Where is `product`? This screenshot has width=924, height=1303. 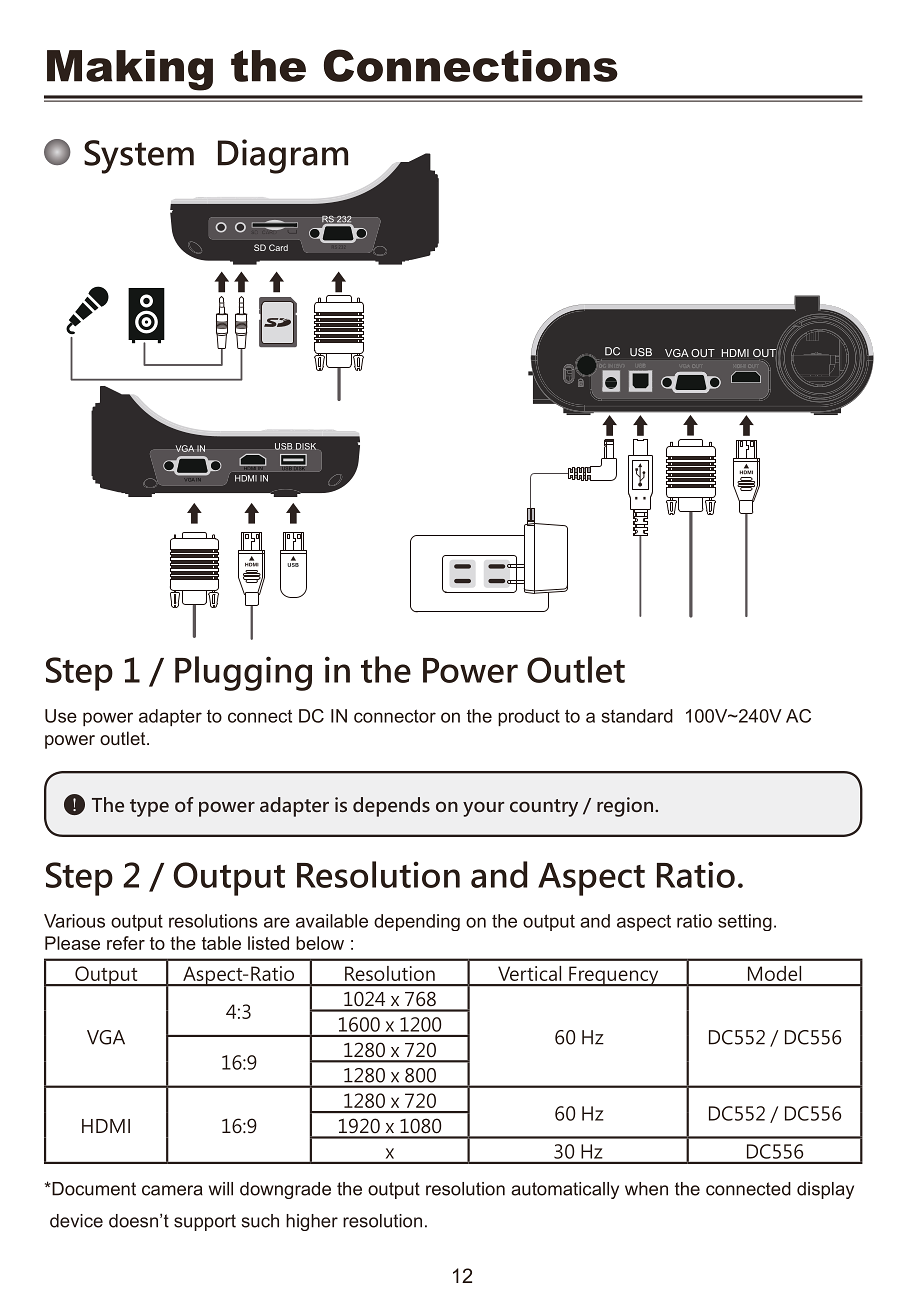
product is located at coordinates (529, 717).
